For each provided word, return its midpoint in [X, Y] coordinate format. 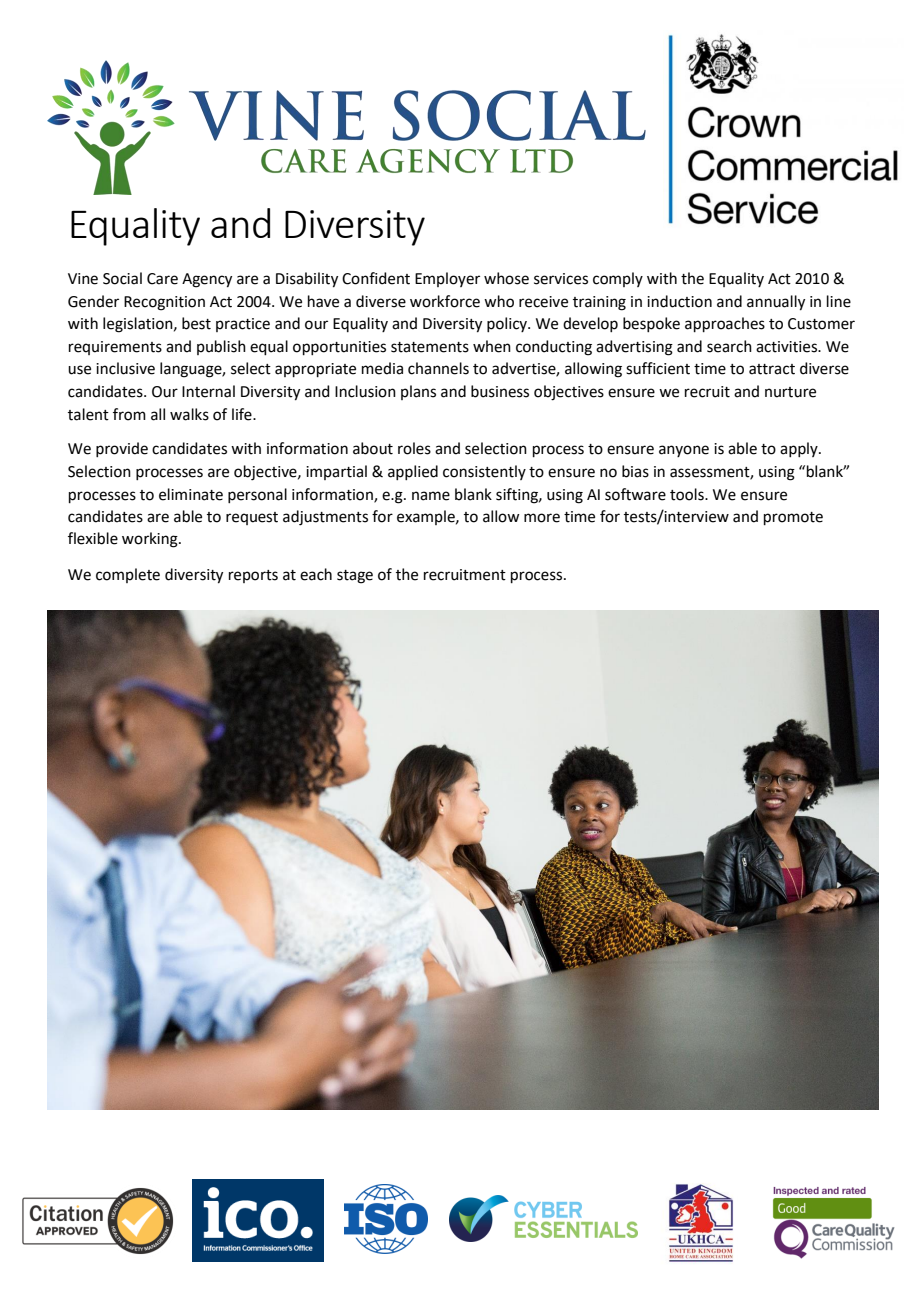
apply [800, 449]
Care [162, 279]
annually [776, 303]
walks [189, 414]
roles [414, 448]
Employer [447, 279]
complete [128, 575]
